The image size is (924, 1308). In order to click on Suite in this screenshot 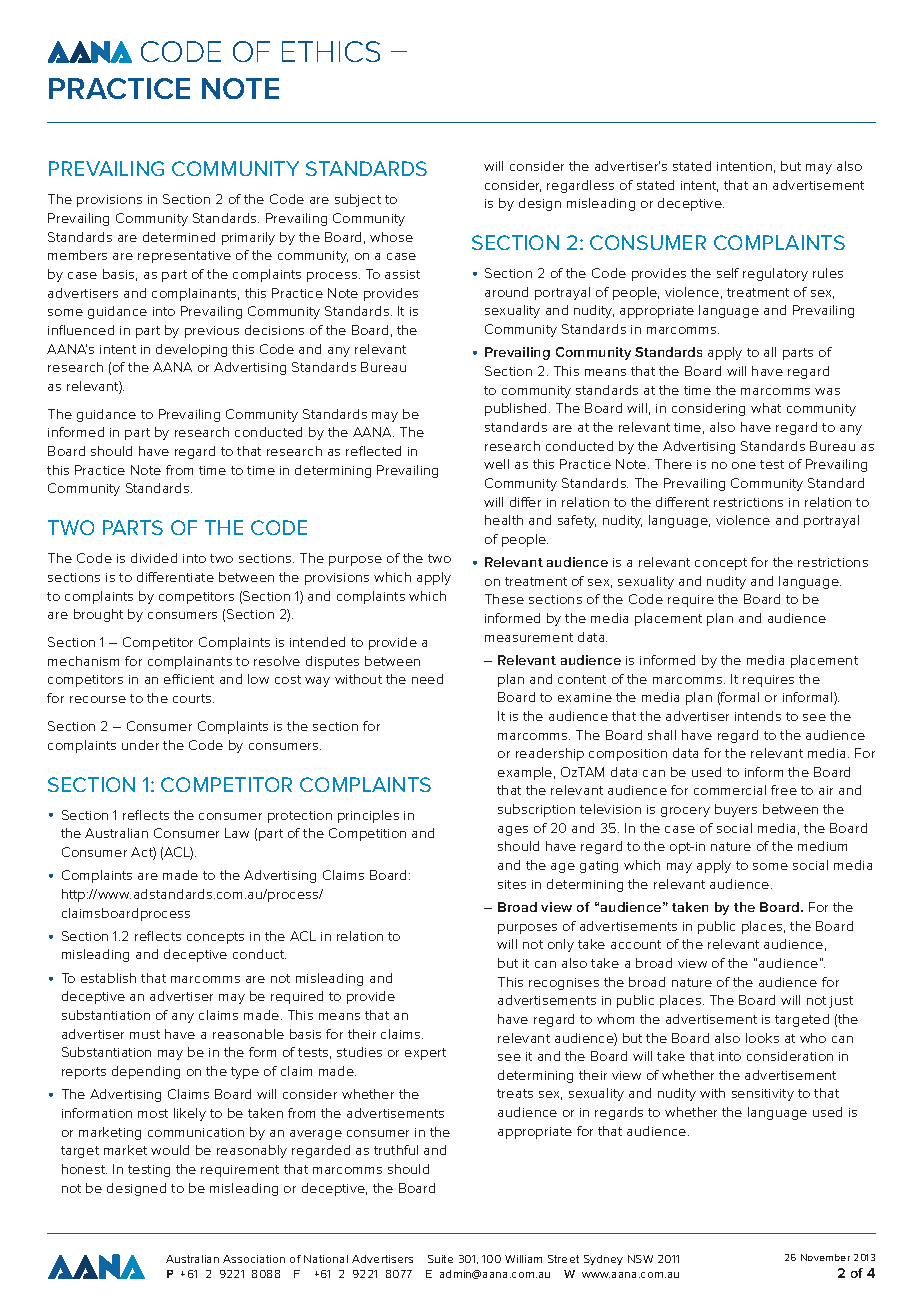, I will do `click(440, 1259)`.
